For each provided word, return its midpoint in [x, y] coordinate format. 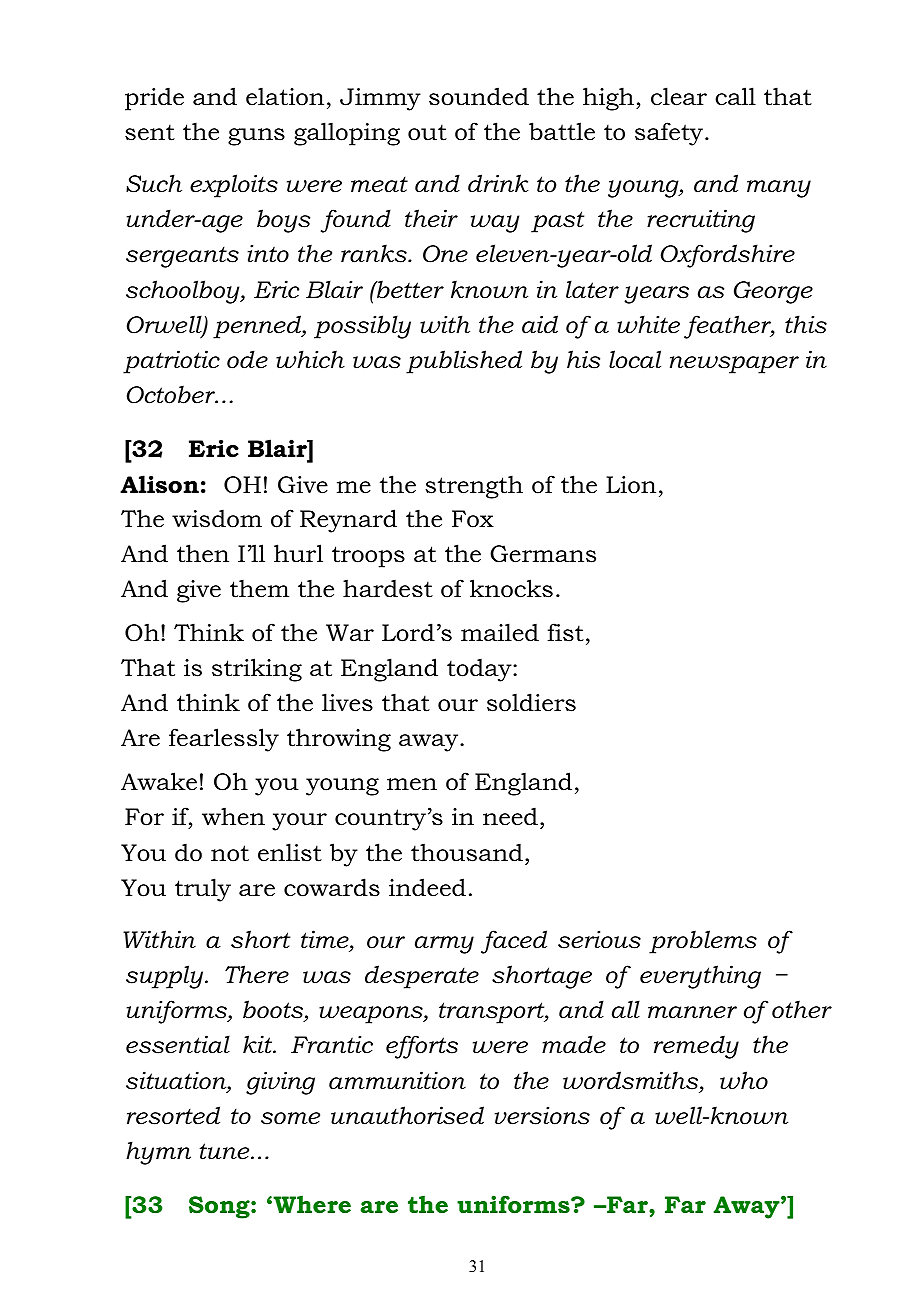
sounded [479, 96]
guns [256, 137]
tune [226, 1151]
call [735, 96]
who [744, 1080]
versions [542, 1116]
